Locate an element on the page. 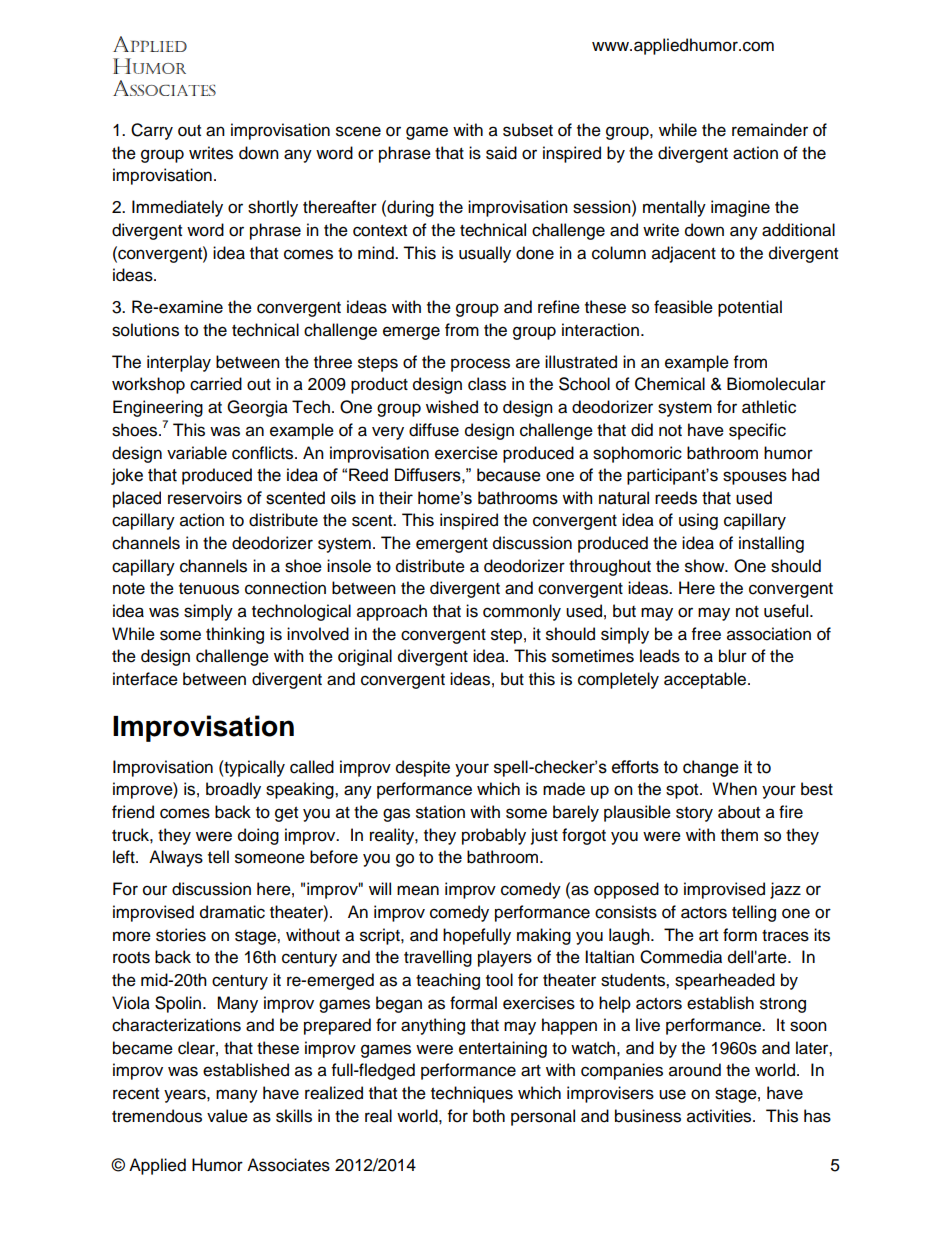 The width and height of the image is (952, 1233). remainder is located at coordinates (770, 130).
